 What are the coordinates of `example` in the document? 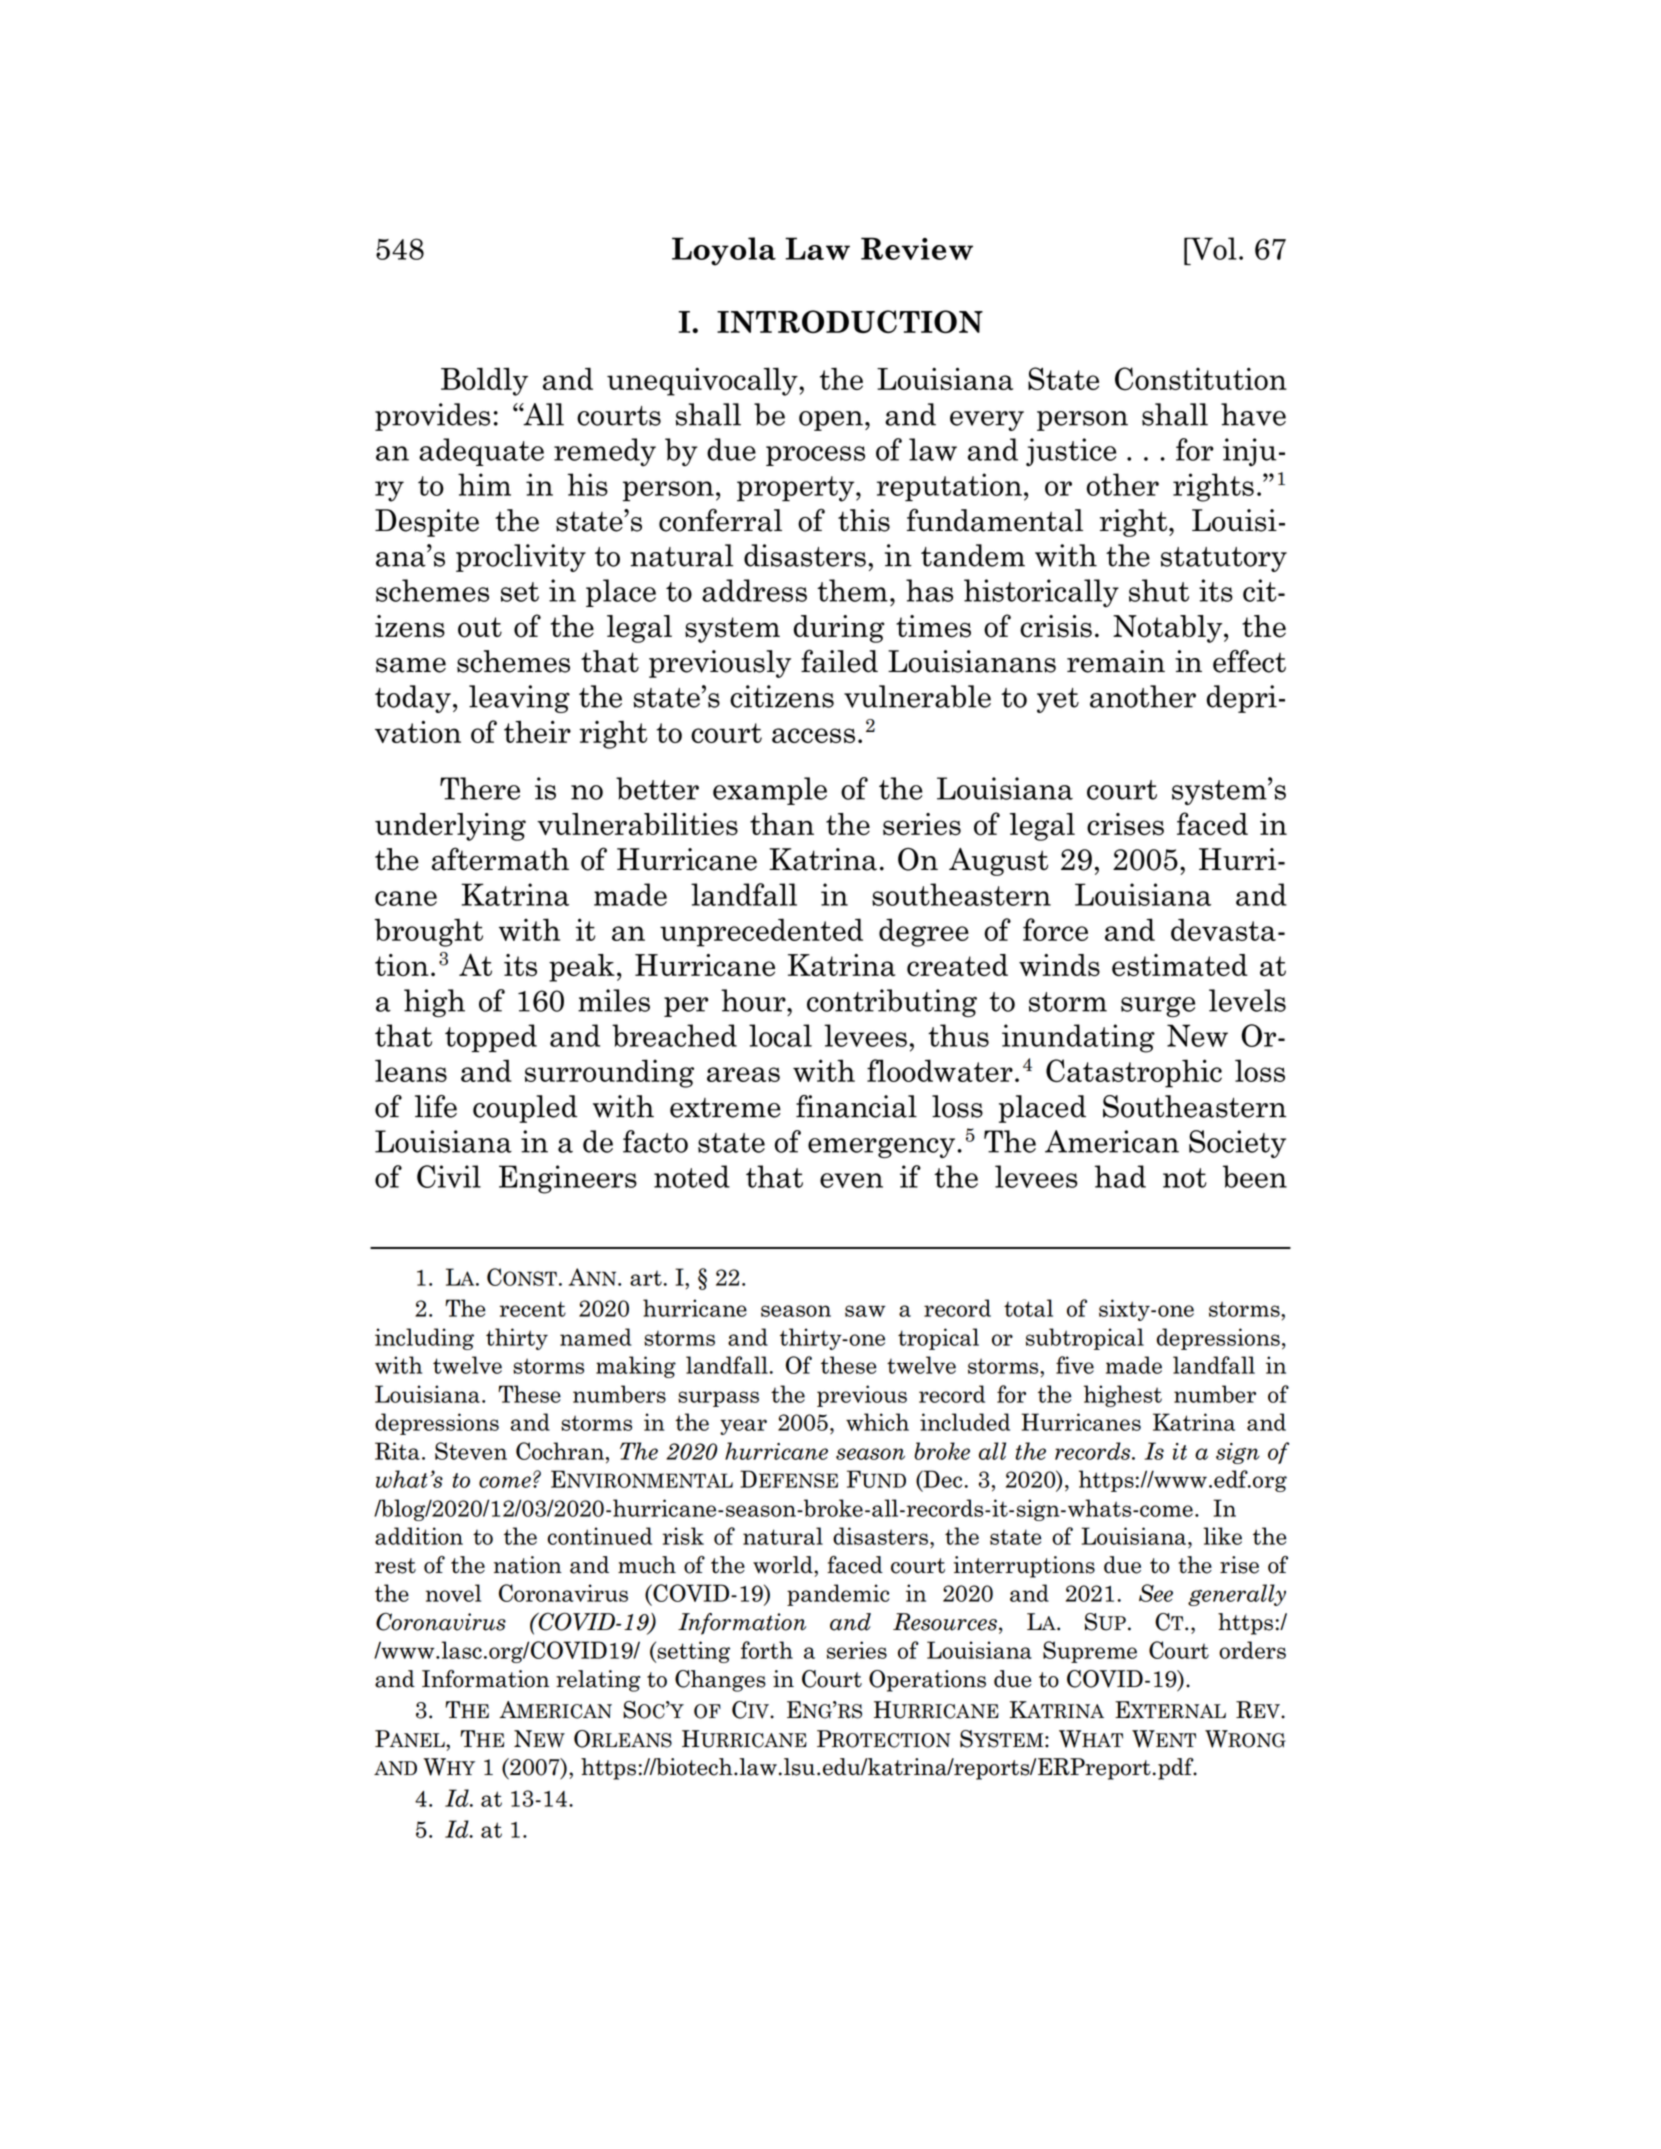 It's located at (770, 791).
